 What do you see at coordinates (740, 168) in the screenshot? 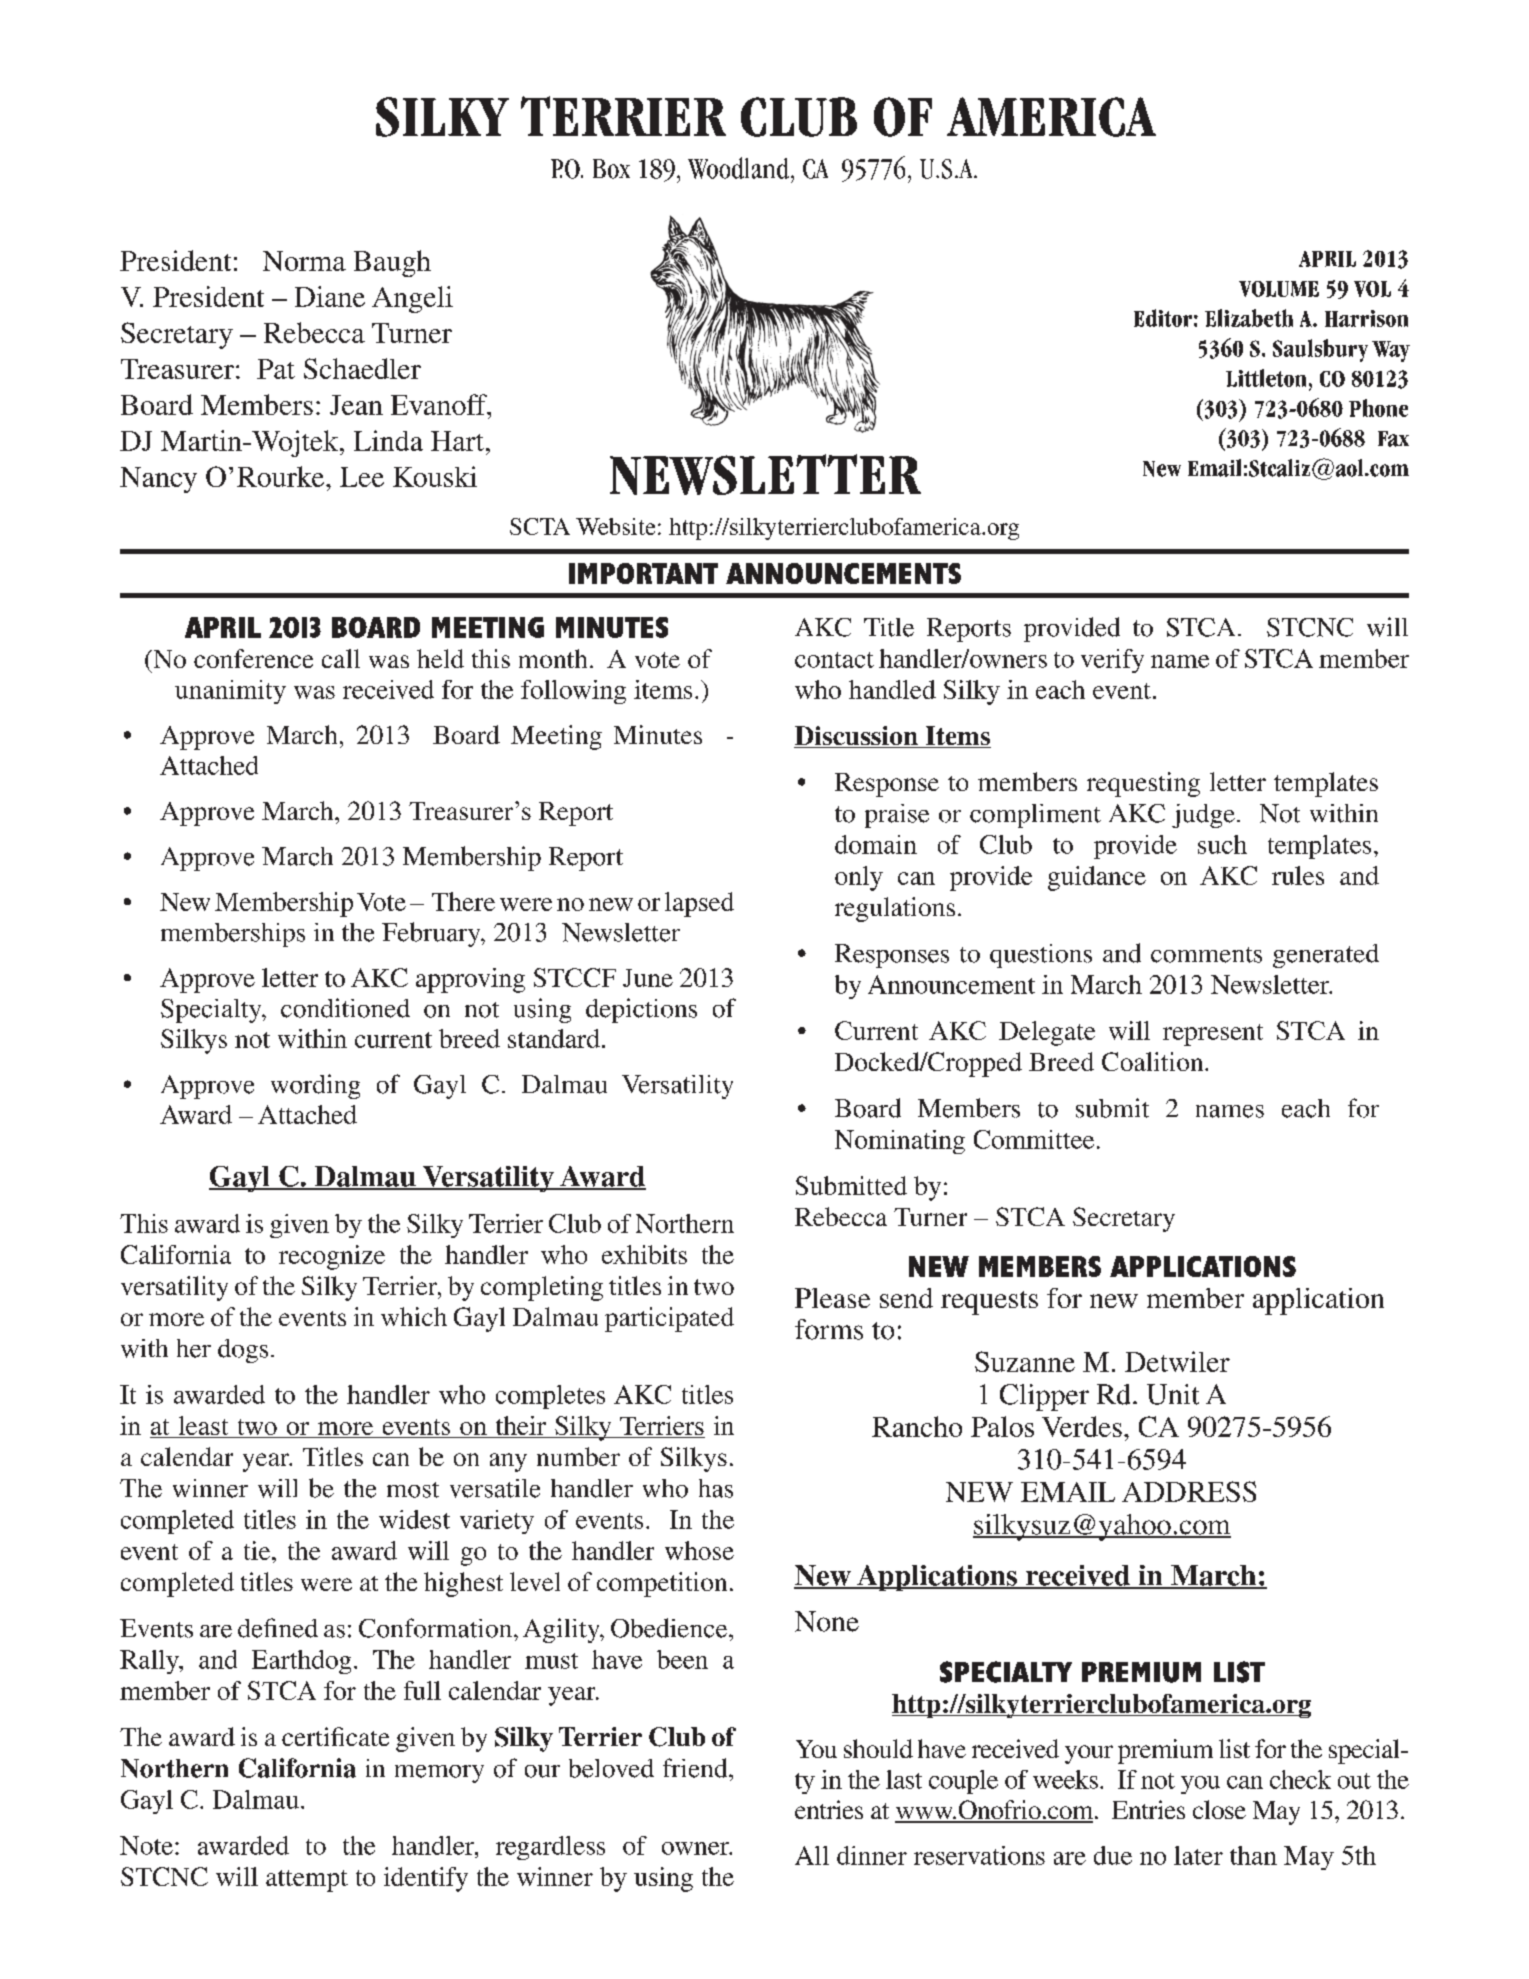
I see `Woodland` at bounding box center [740, 168].
